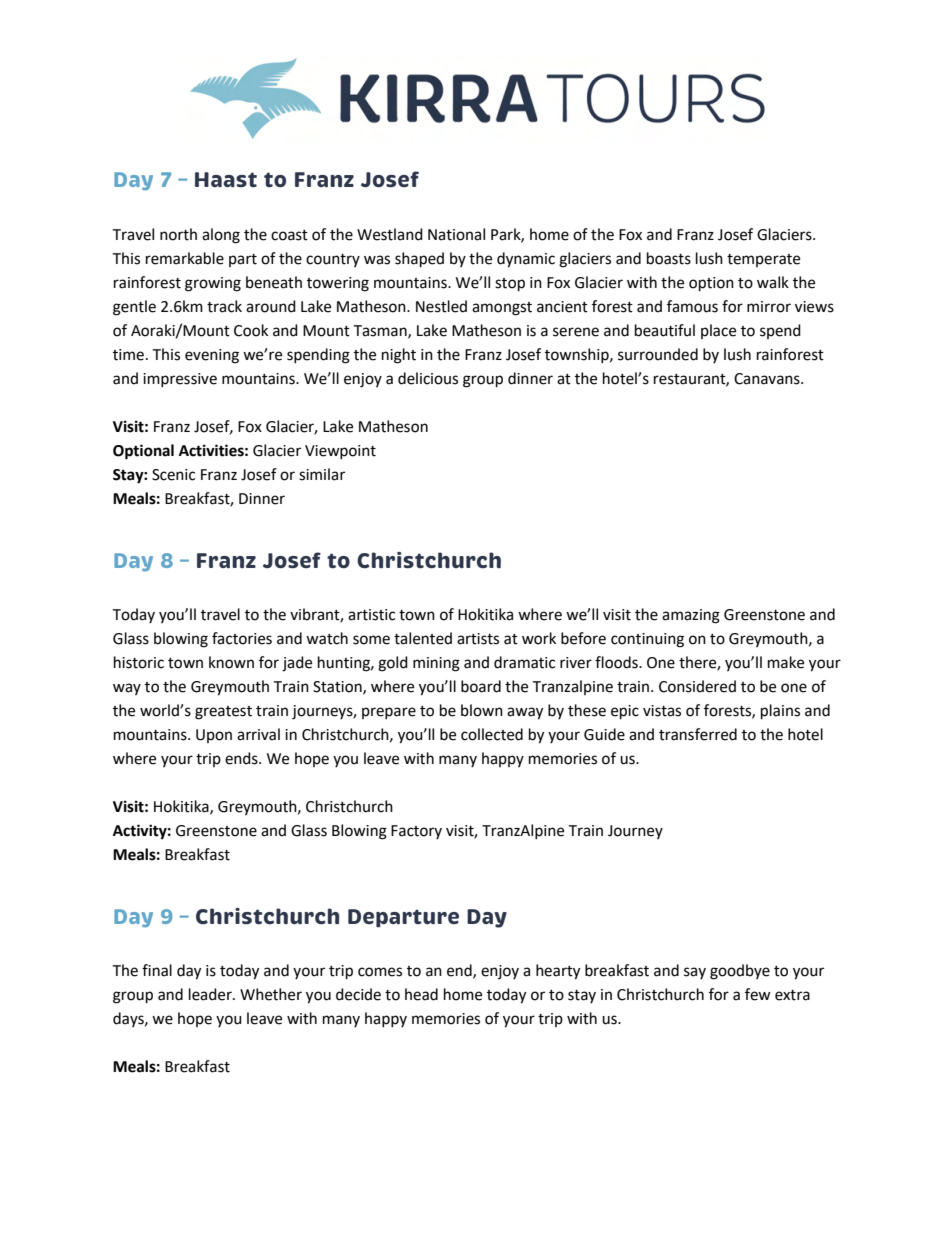 The width and height of the image is (952, 1233). What do you see at coordinates (691, 616) in the image?
I see `amazing` at bounding box center [691, 616].
